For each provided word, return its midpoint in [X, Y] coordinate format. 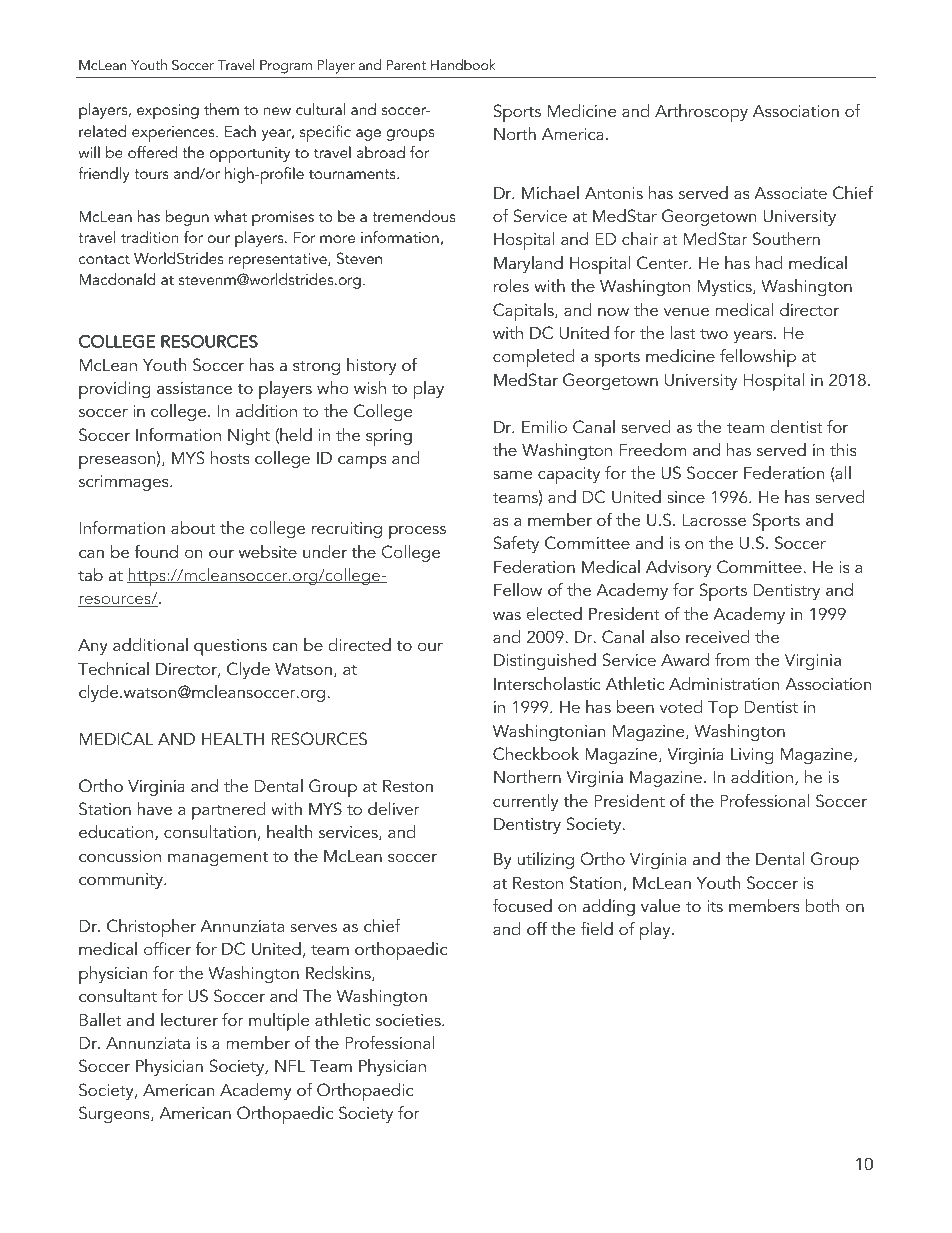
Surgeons [115, 1114]
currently [526, 802]
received [718, 636]
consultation [210, 831]
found [156, 551]
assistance [194, 388]
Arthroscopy [701, 113]
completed [534, 358]
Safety [516, 544]
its [715, 906]
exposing [168, 112]
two [714, 333]
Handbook [463, 64]
